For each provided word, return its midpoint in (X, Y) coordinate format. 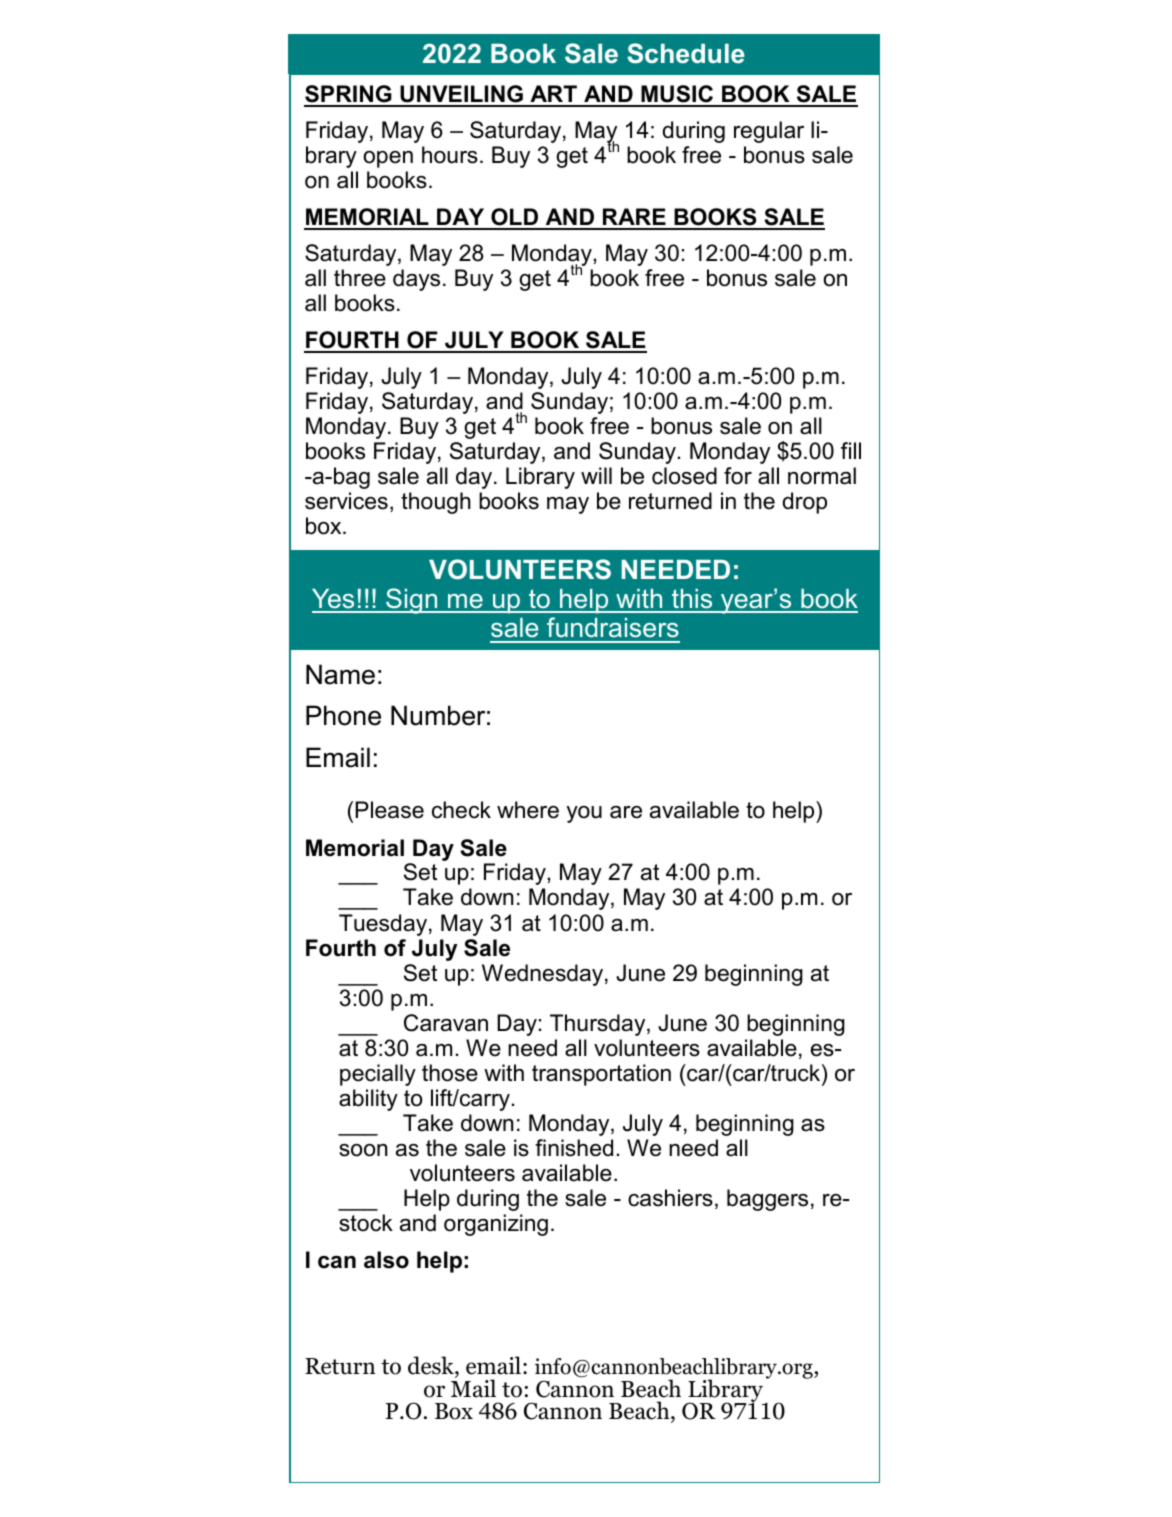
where (528, 810)
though (436, 503)
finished (574, 1148)
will (596, 475)
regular (769, 132)
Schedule (686, 53)
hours (450, 155)
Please (389, 810)
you (584, 814)
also (386, 1260)
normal (822, 476)
